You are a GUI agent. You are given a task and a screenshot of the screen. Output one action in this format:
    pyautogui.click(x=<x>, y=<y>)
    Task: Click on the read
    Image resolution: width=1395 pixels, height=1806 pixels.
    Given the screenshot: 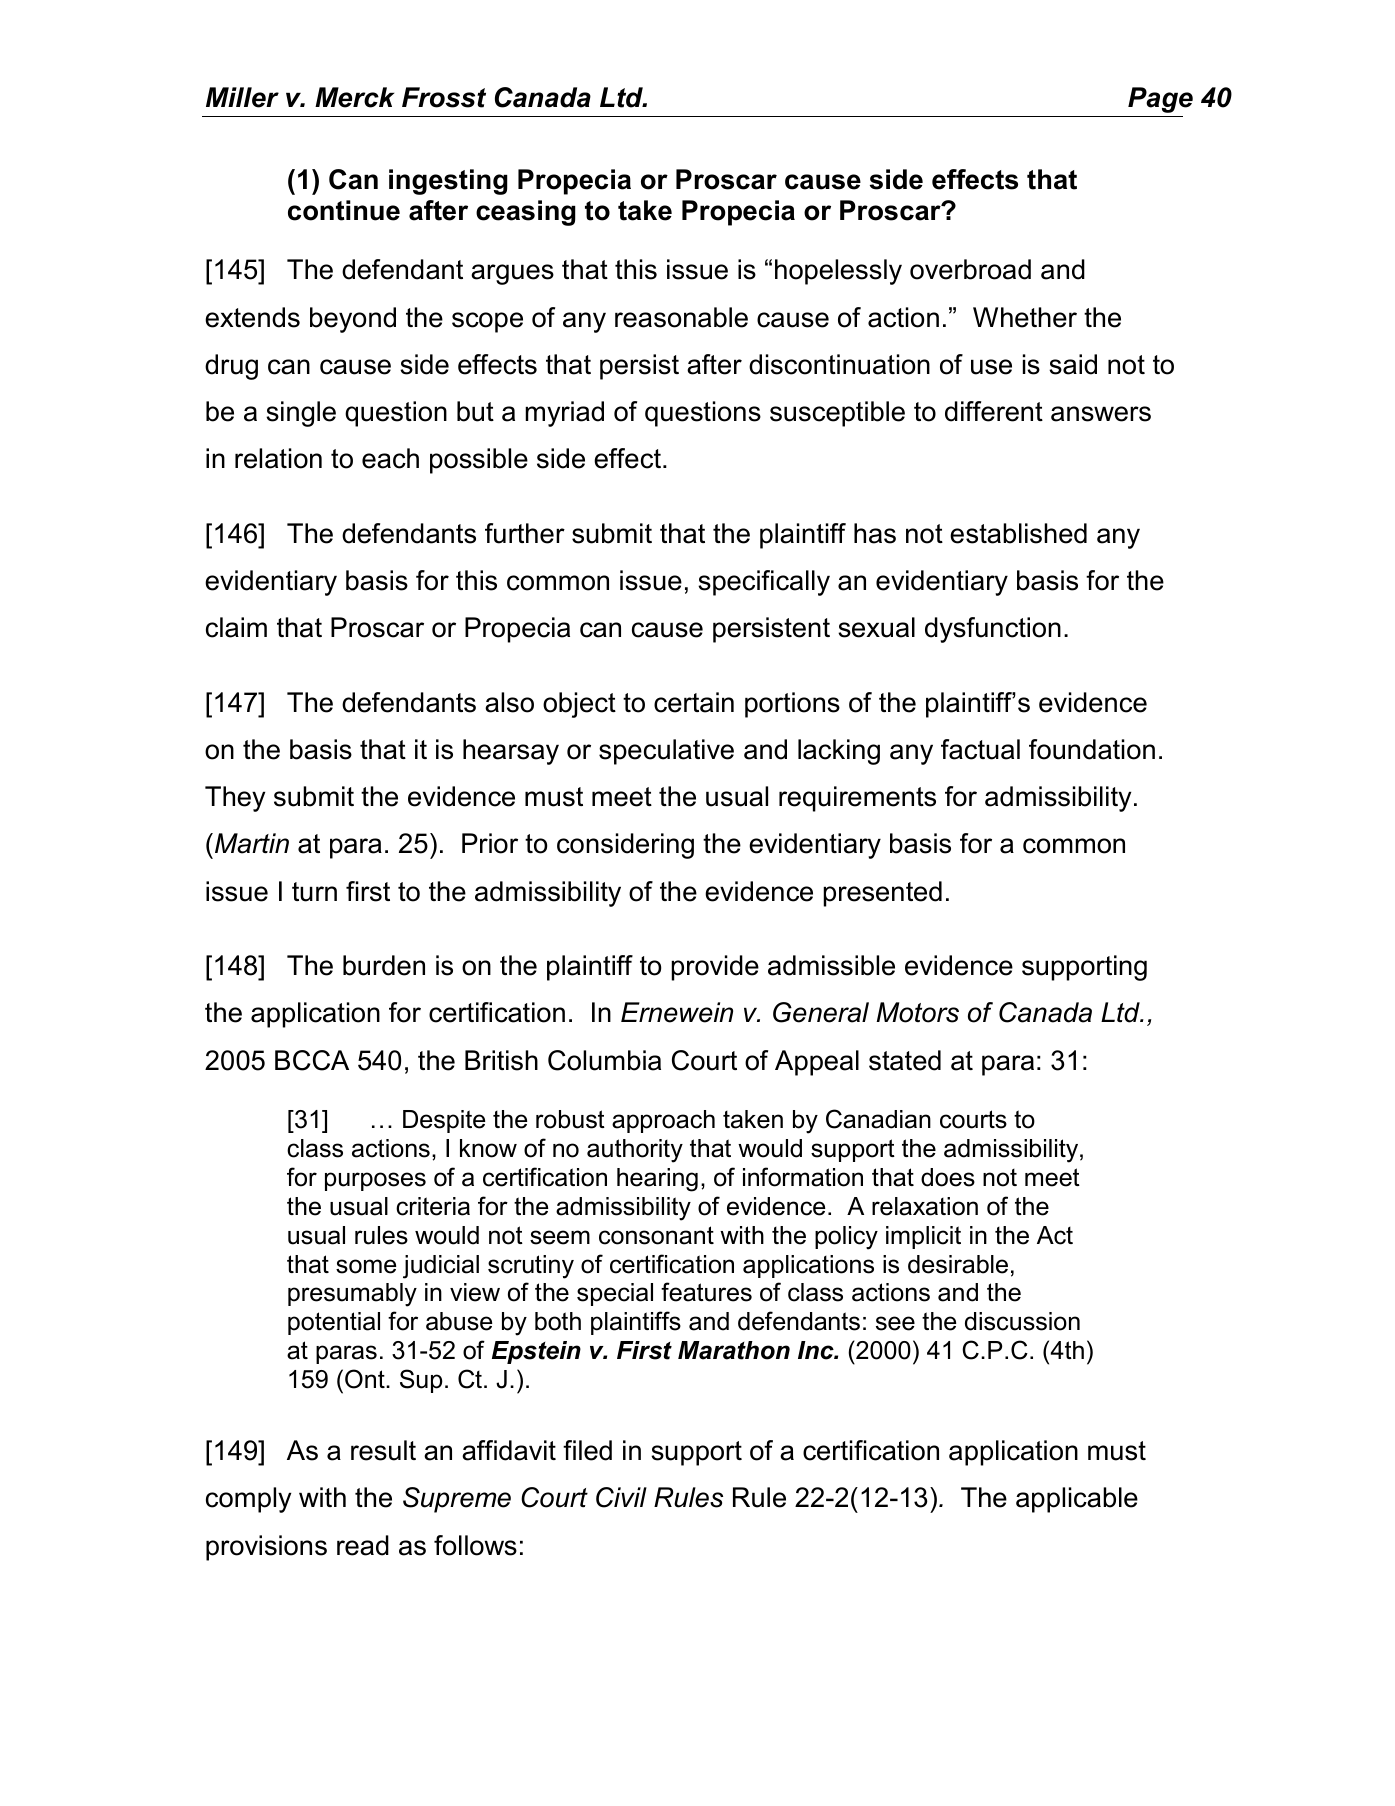 What is the action you would take?
    pyautogui.click(x=363, y=1545)
